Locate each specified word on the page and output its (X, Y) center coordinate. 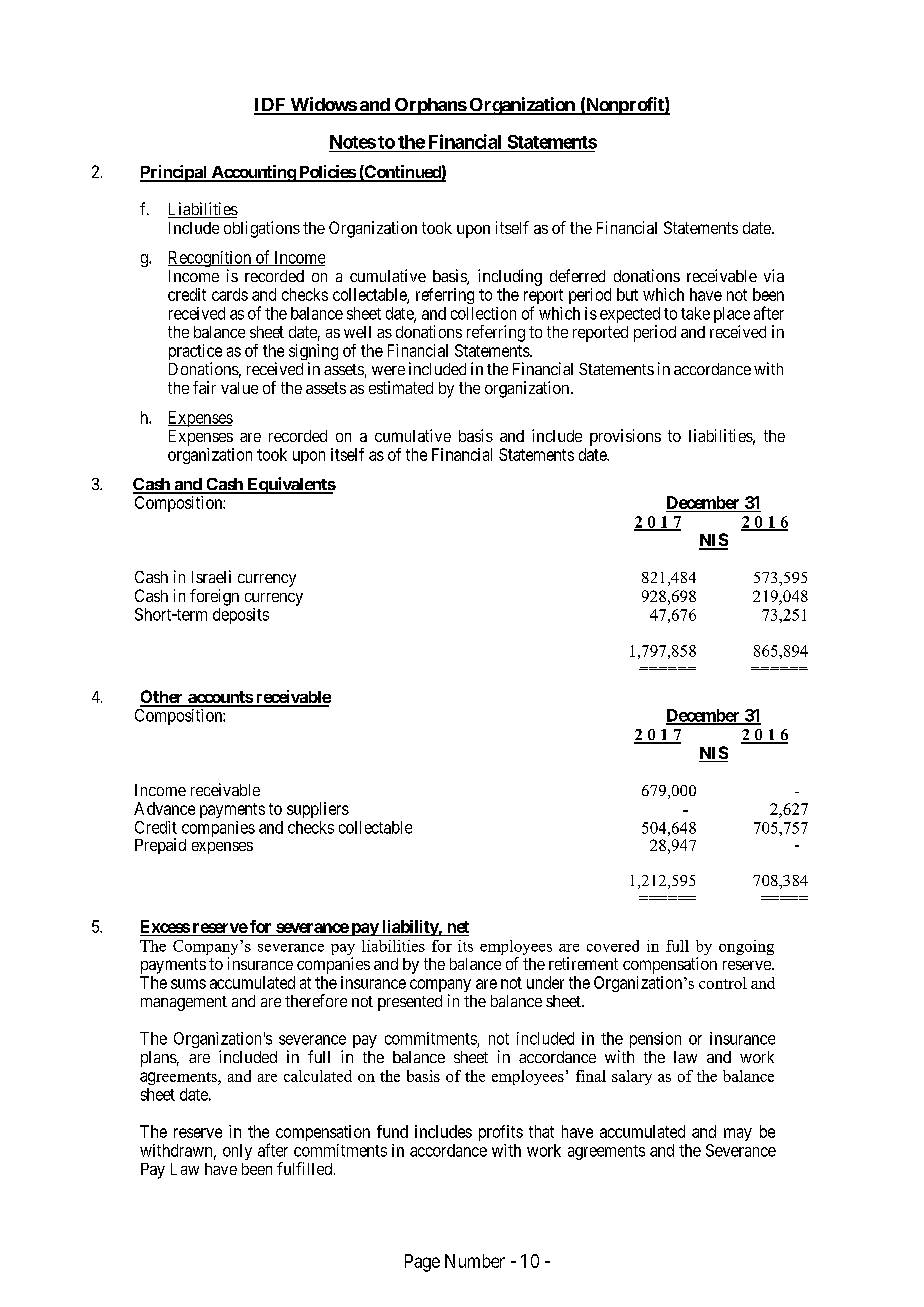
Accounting (253, 173)
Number (475, 1261)
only (237, 1152)
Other (163, 698)
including (510, 277)
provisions (625, 437)
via (774, 275)
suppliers (318, 810)
